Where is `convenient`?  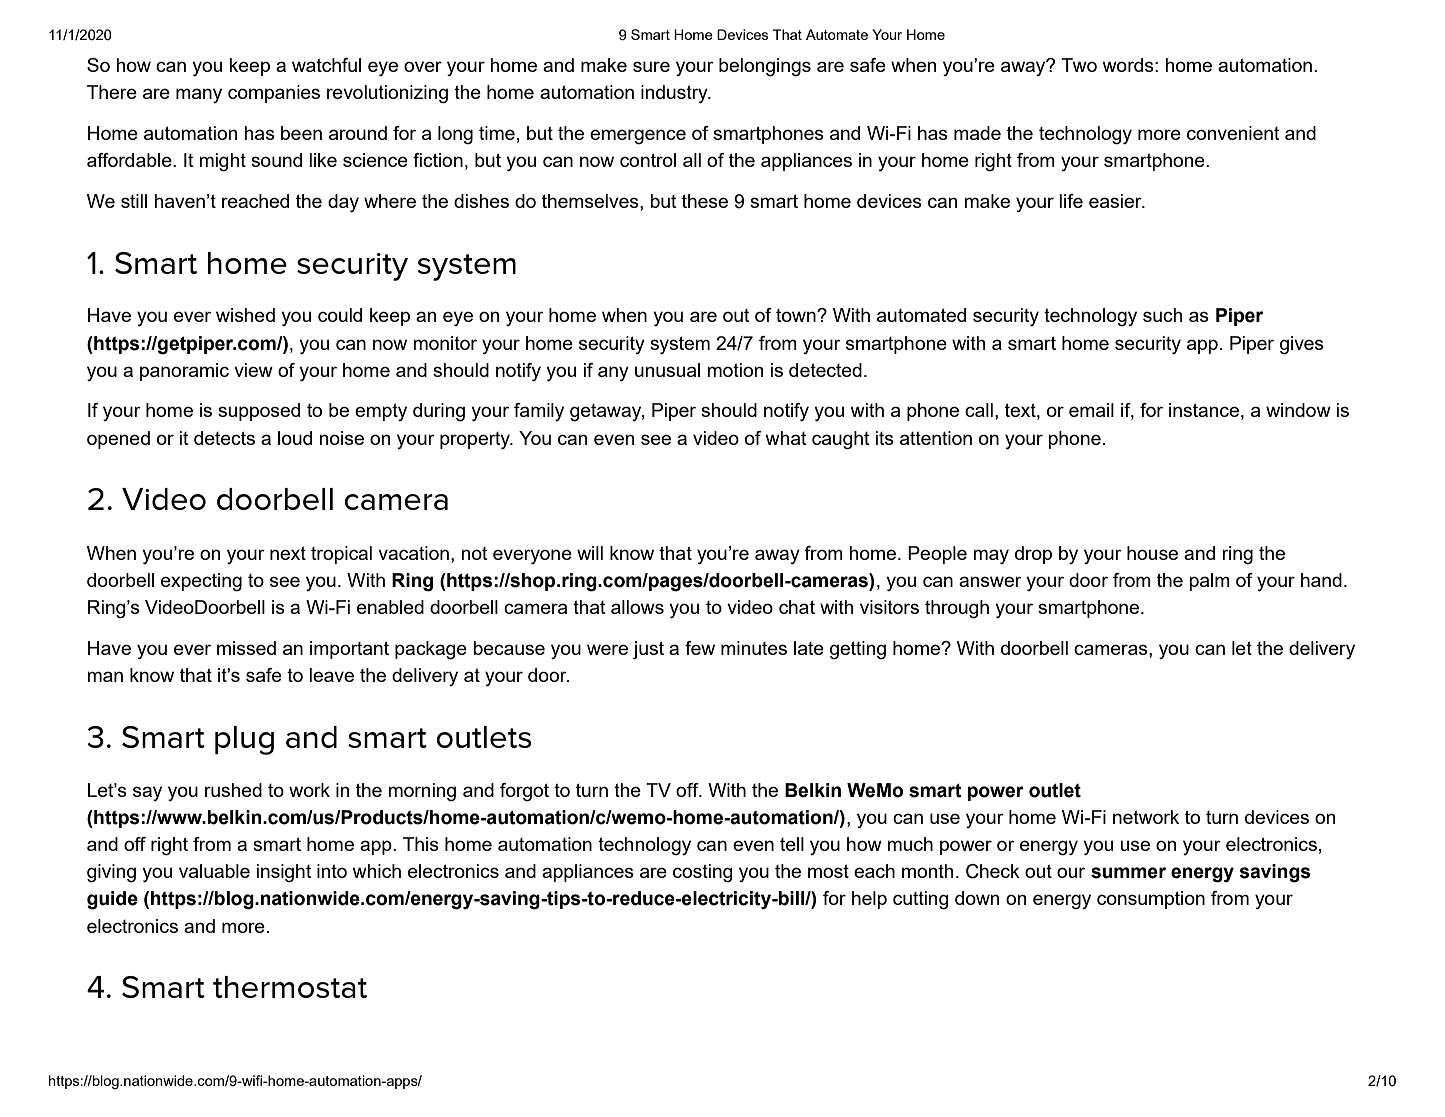 convenient is located at coordinates (1233, 133).
